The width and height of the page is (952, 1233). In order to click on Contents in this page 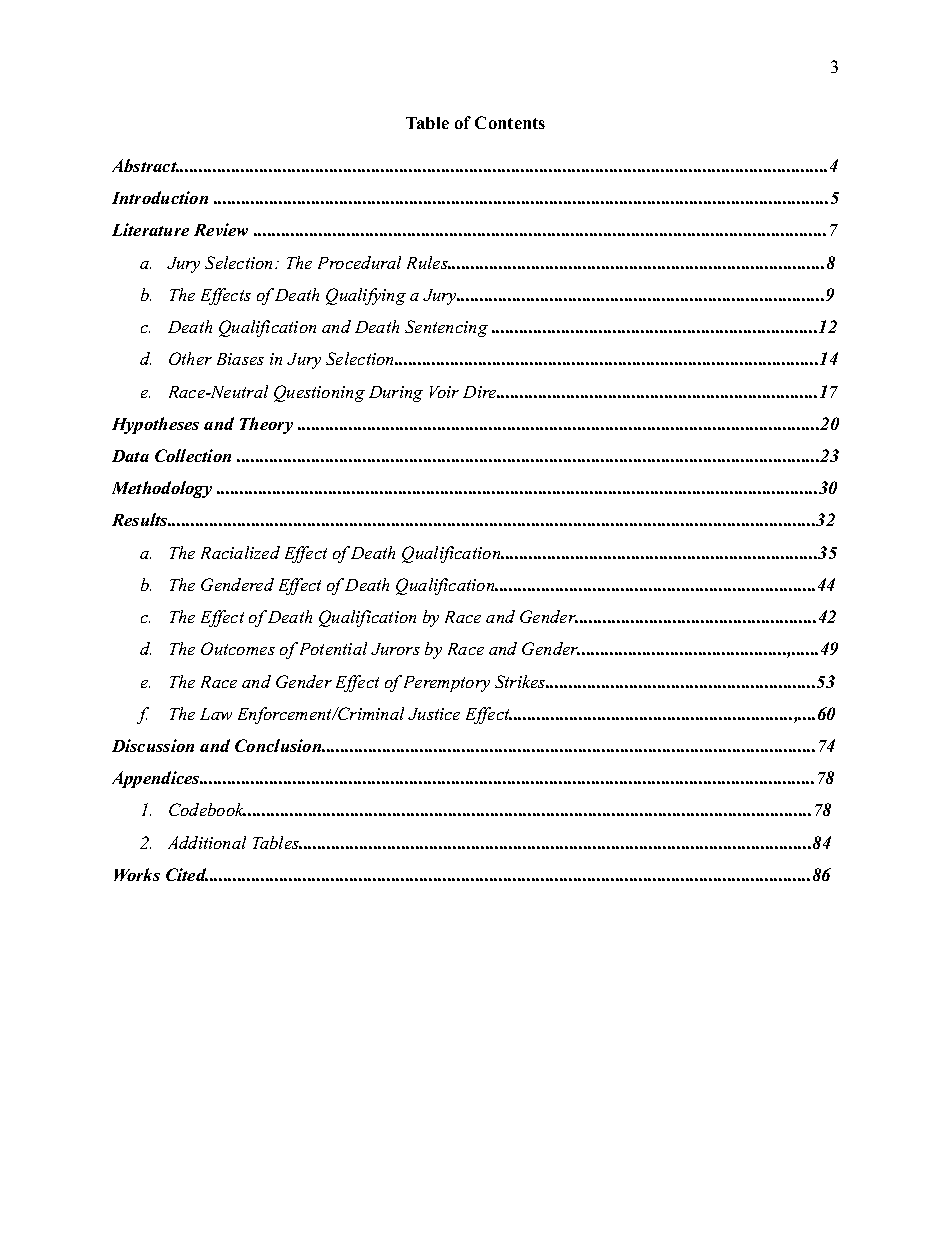, I will do `click(510, 122)`.
